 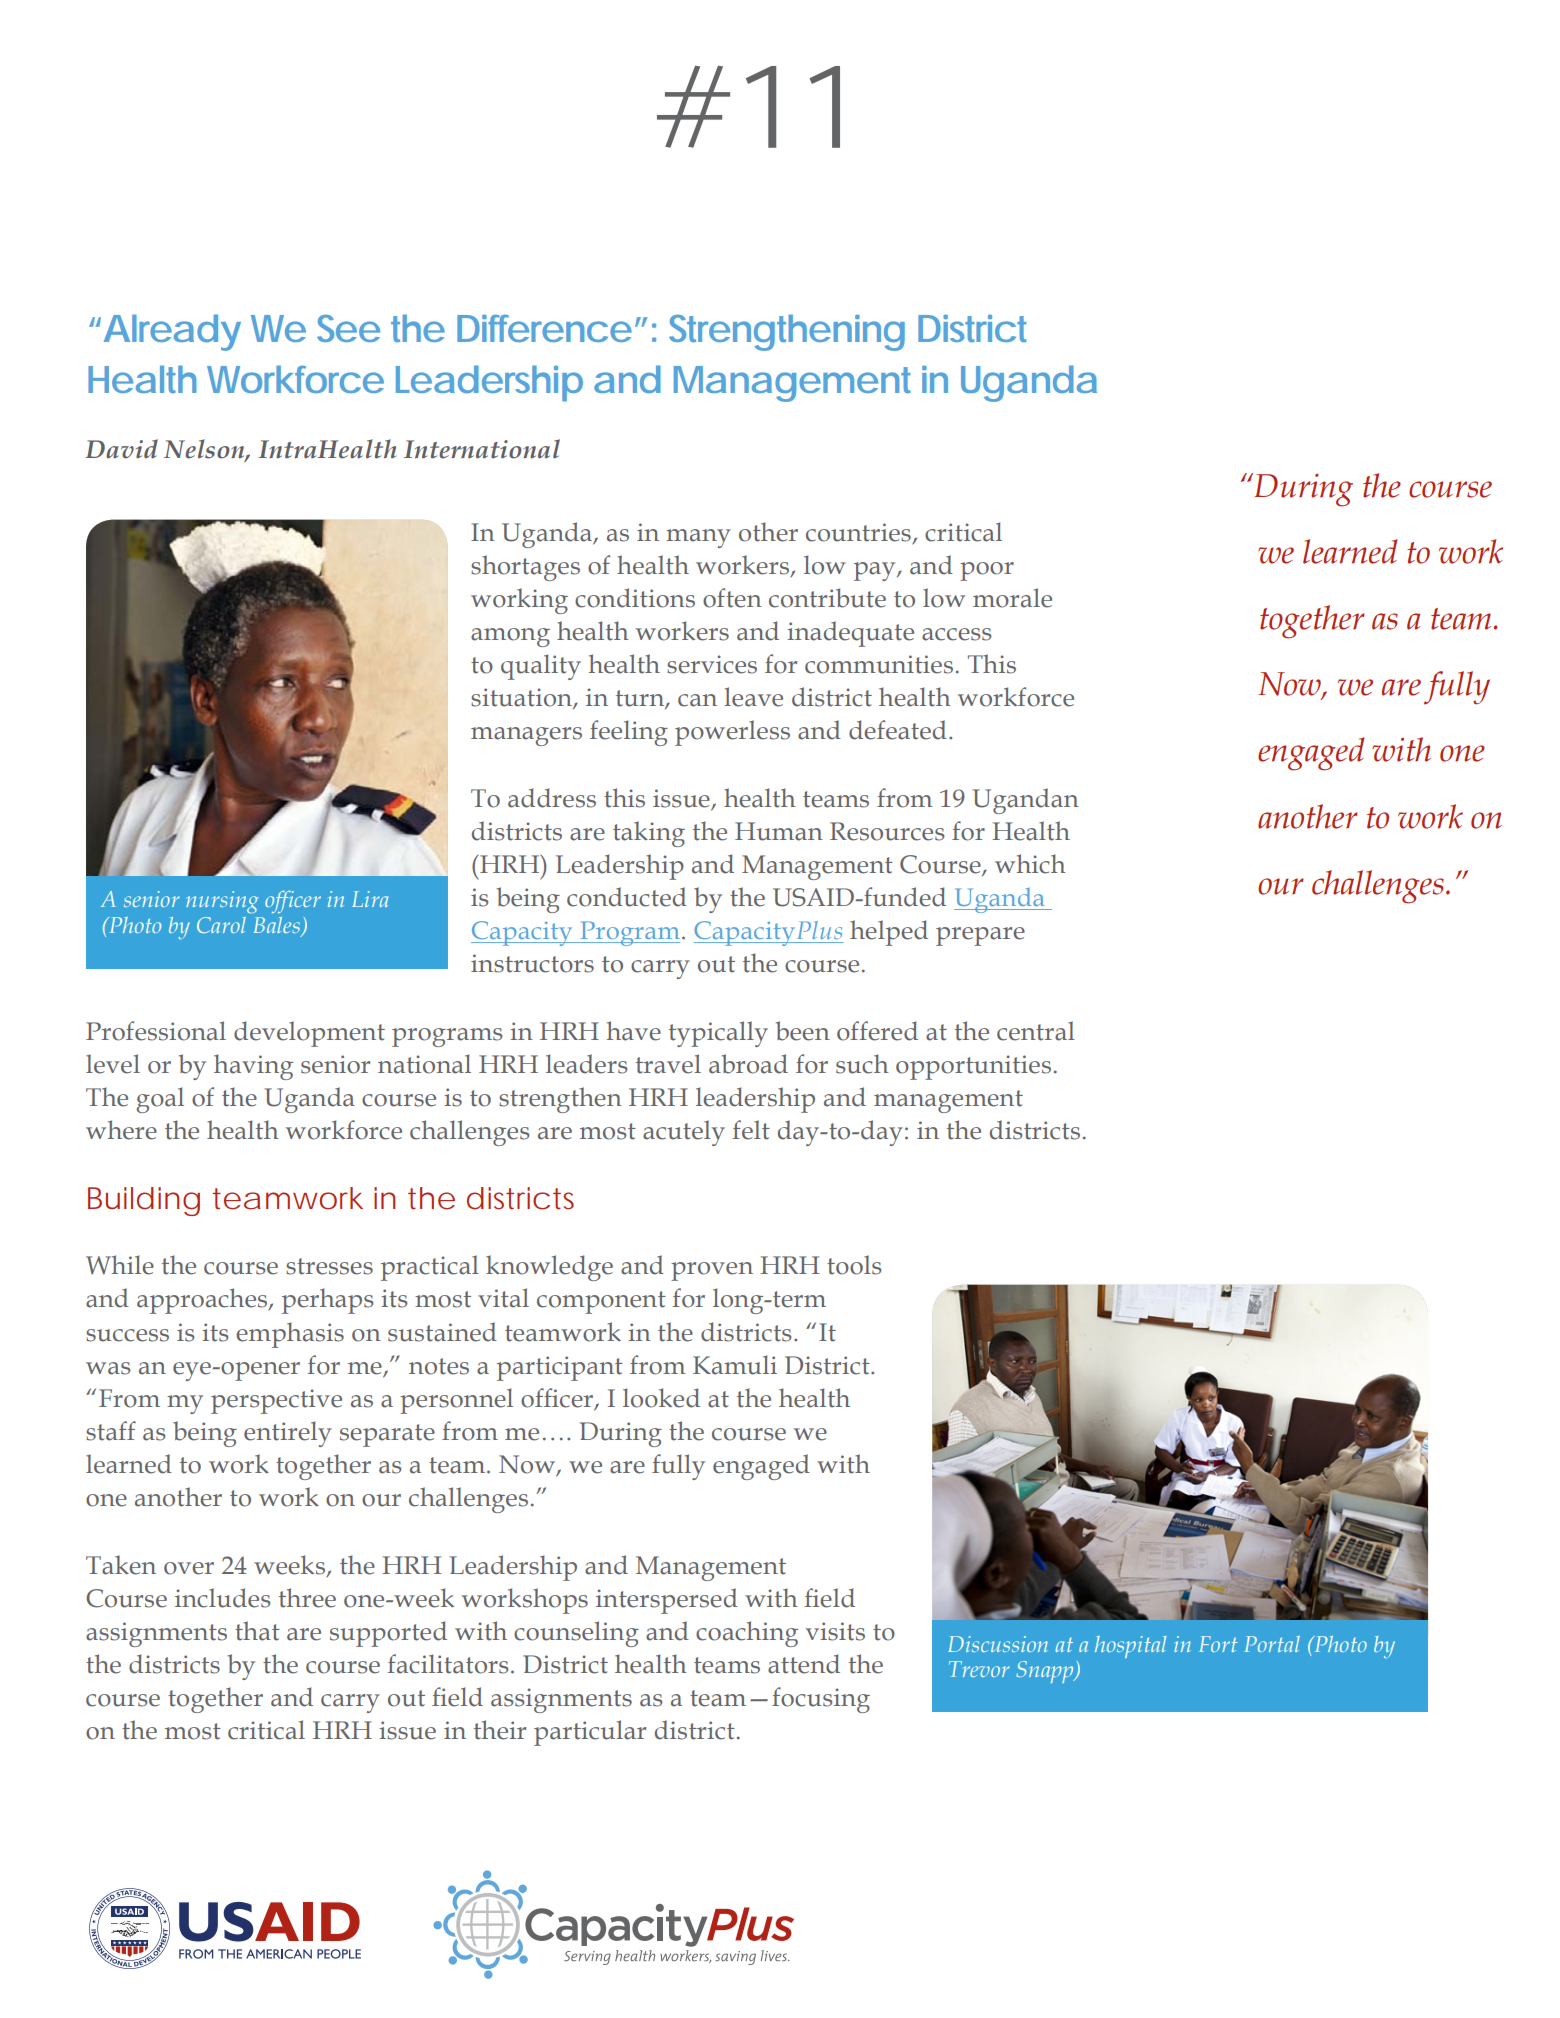 I want to click on that, so click(x=257, y=1631).
